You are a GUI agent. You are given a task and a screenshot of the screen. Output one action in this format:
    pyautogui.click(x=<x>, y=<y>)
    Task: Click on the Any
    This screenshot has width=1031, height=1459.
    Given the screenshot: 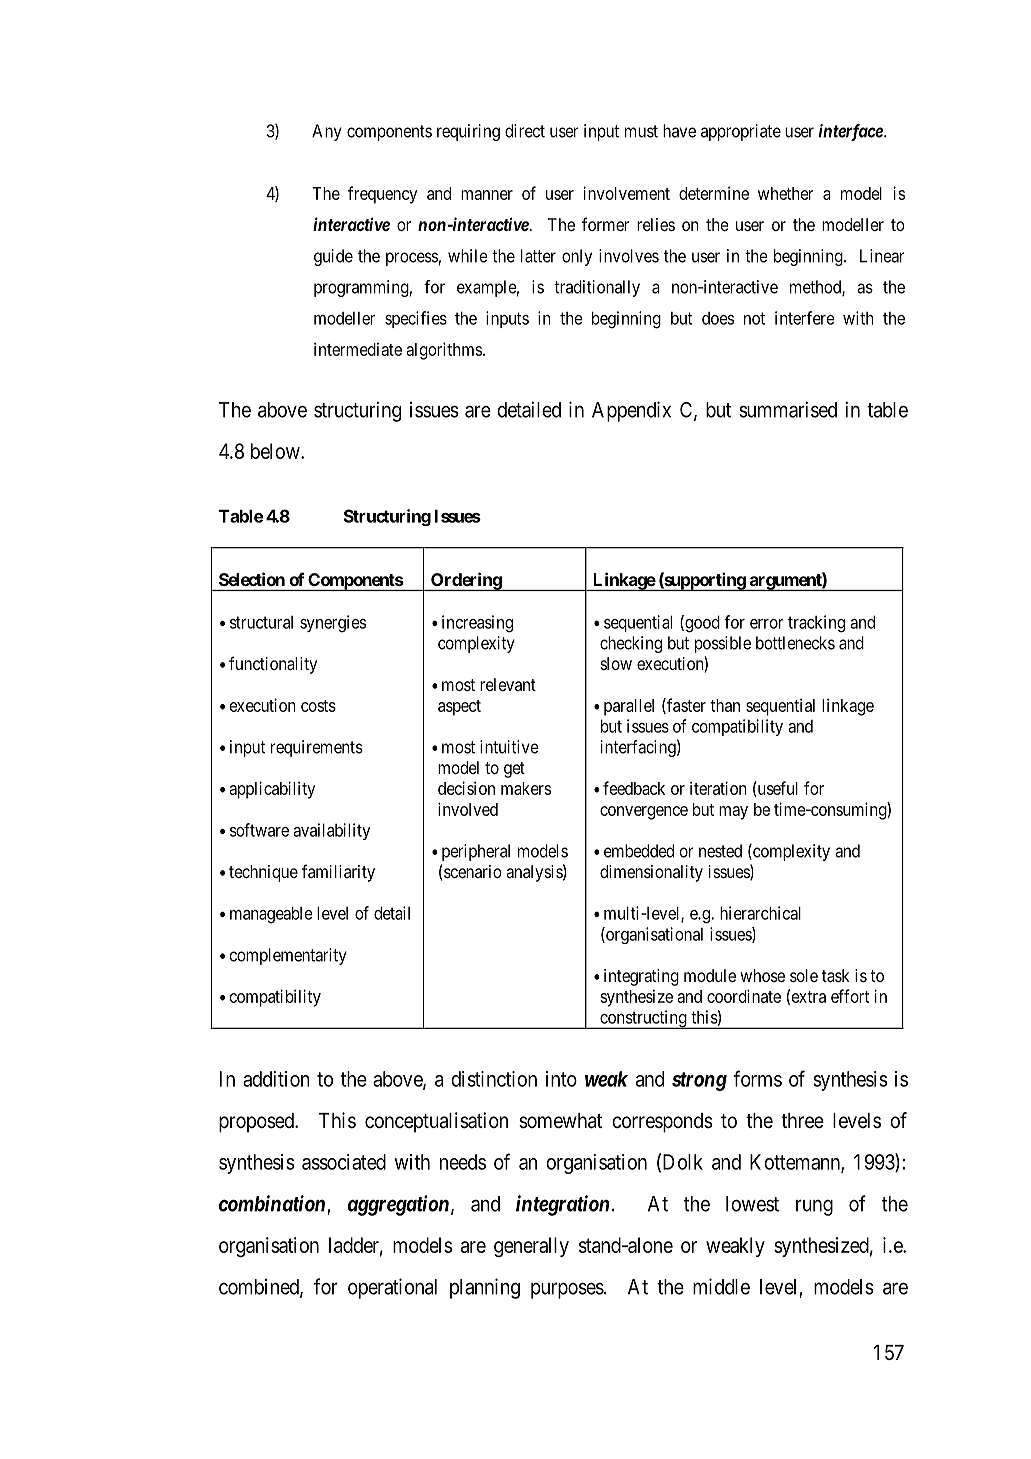 What is the action you would take?
    pyautogui.click(x=327, y=132)
